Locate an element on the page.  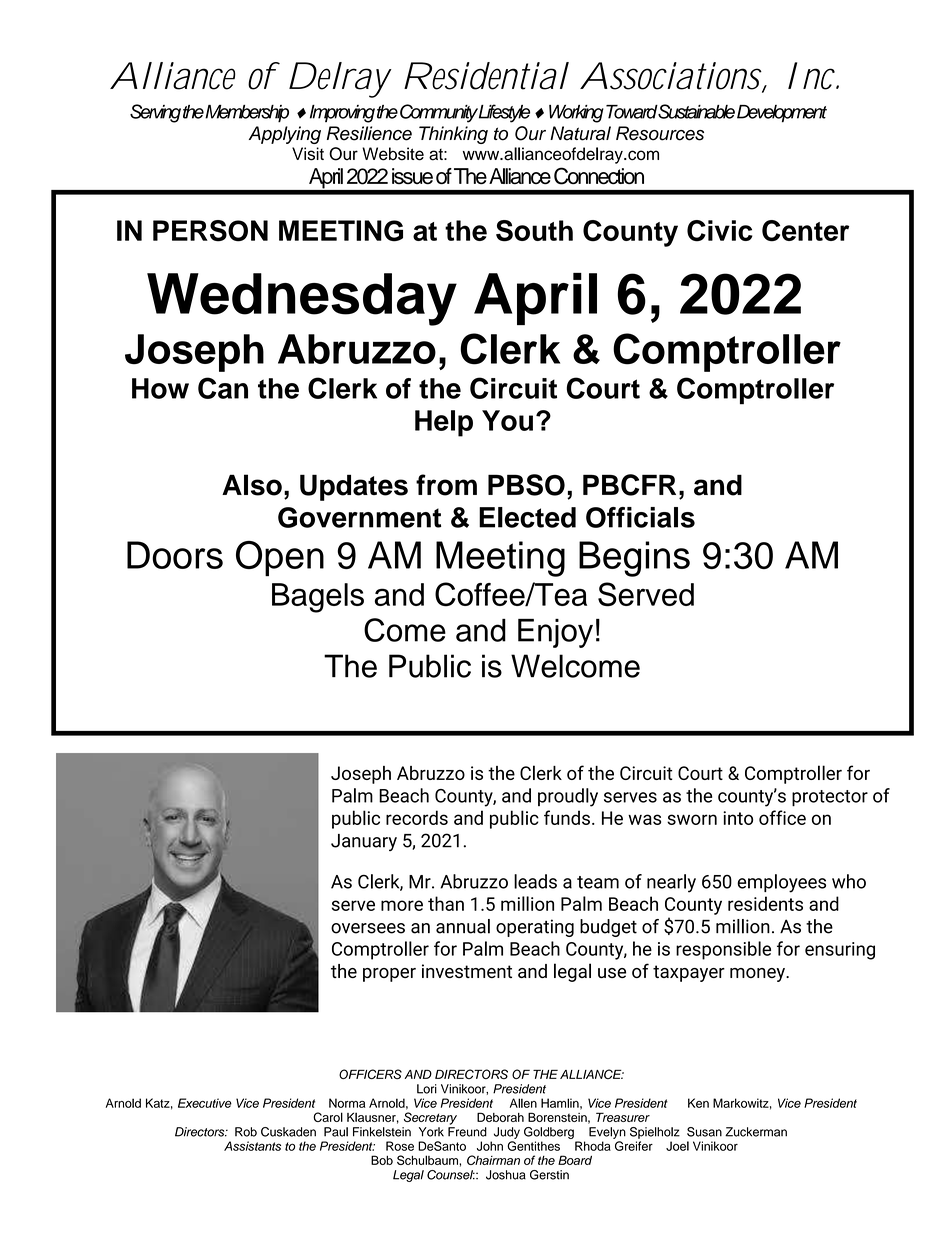
Judy is located at coordinates (507, 1133).
